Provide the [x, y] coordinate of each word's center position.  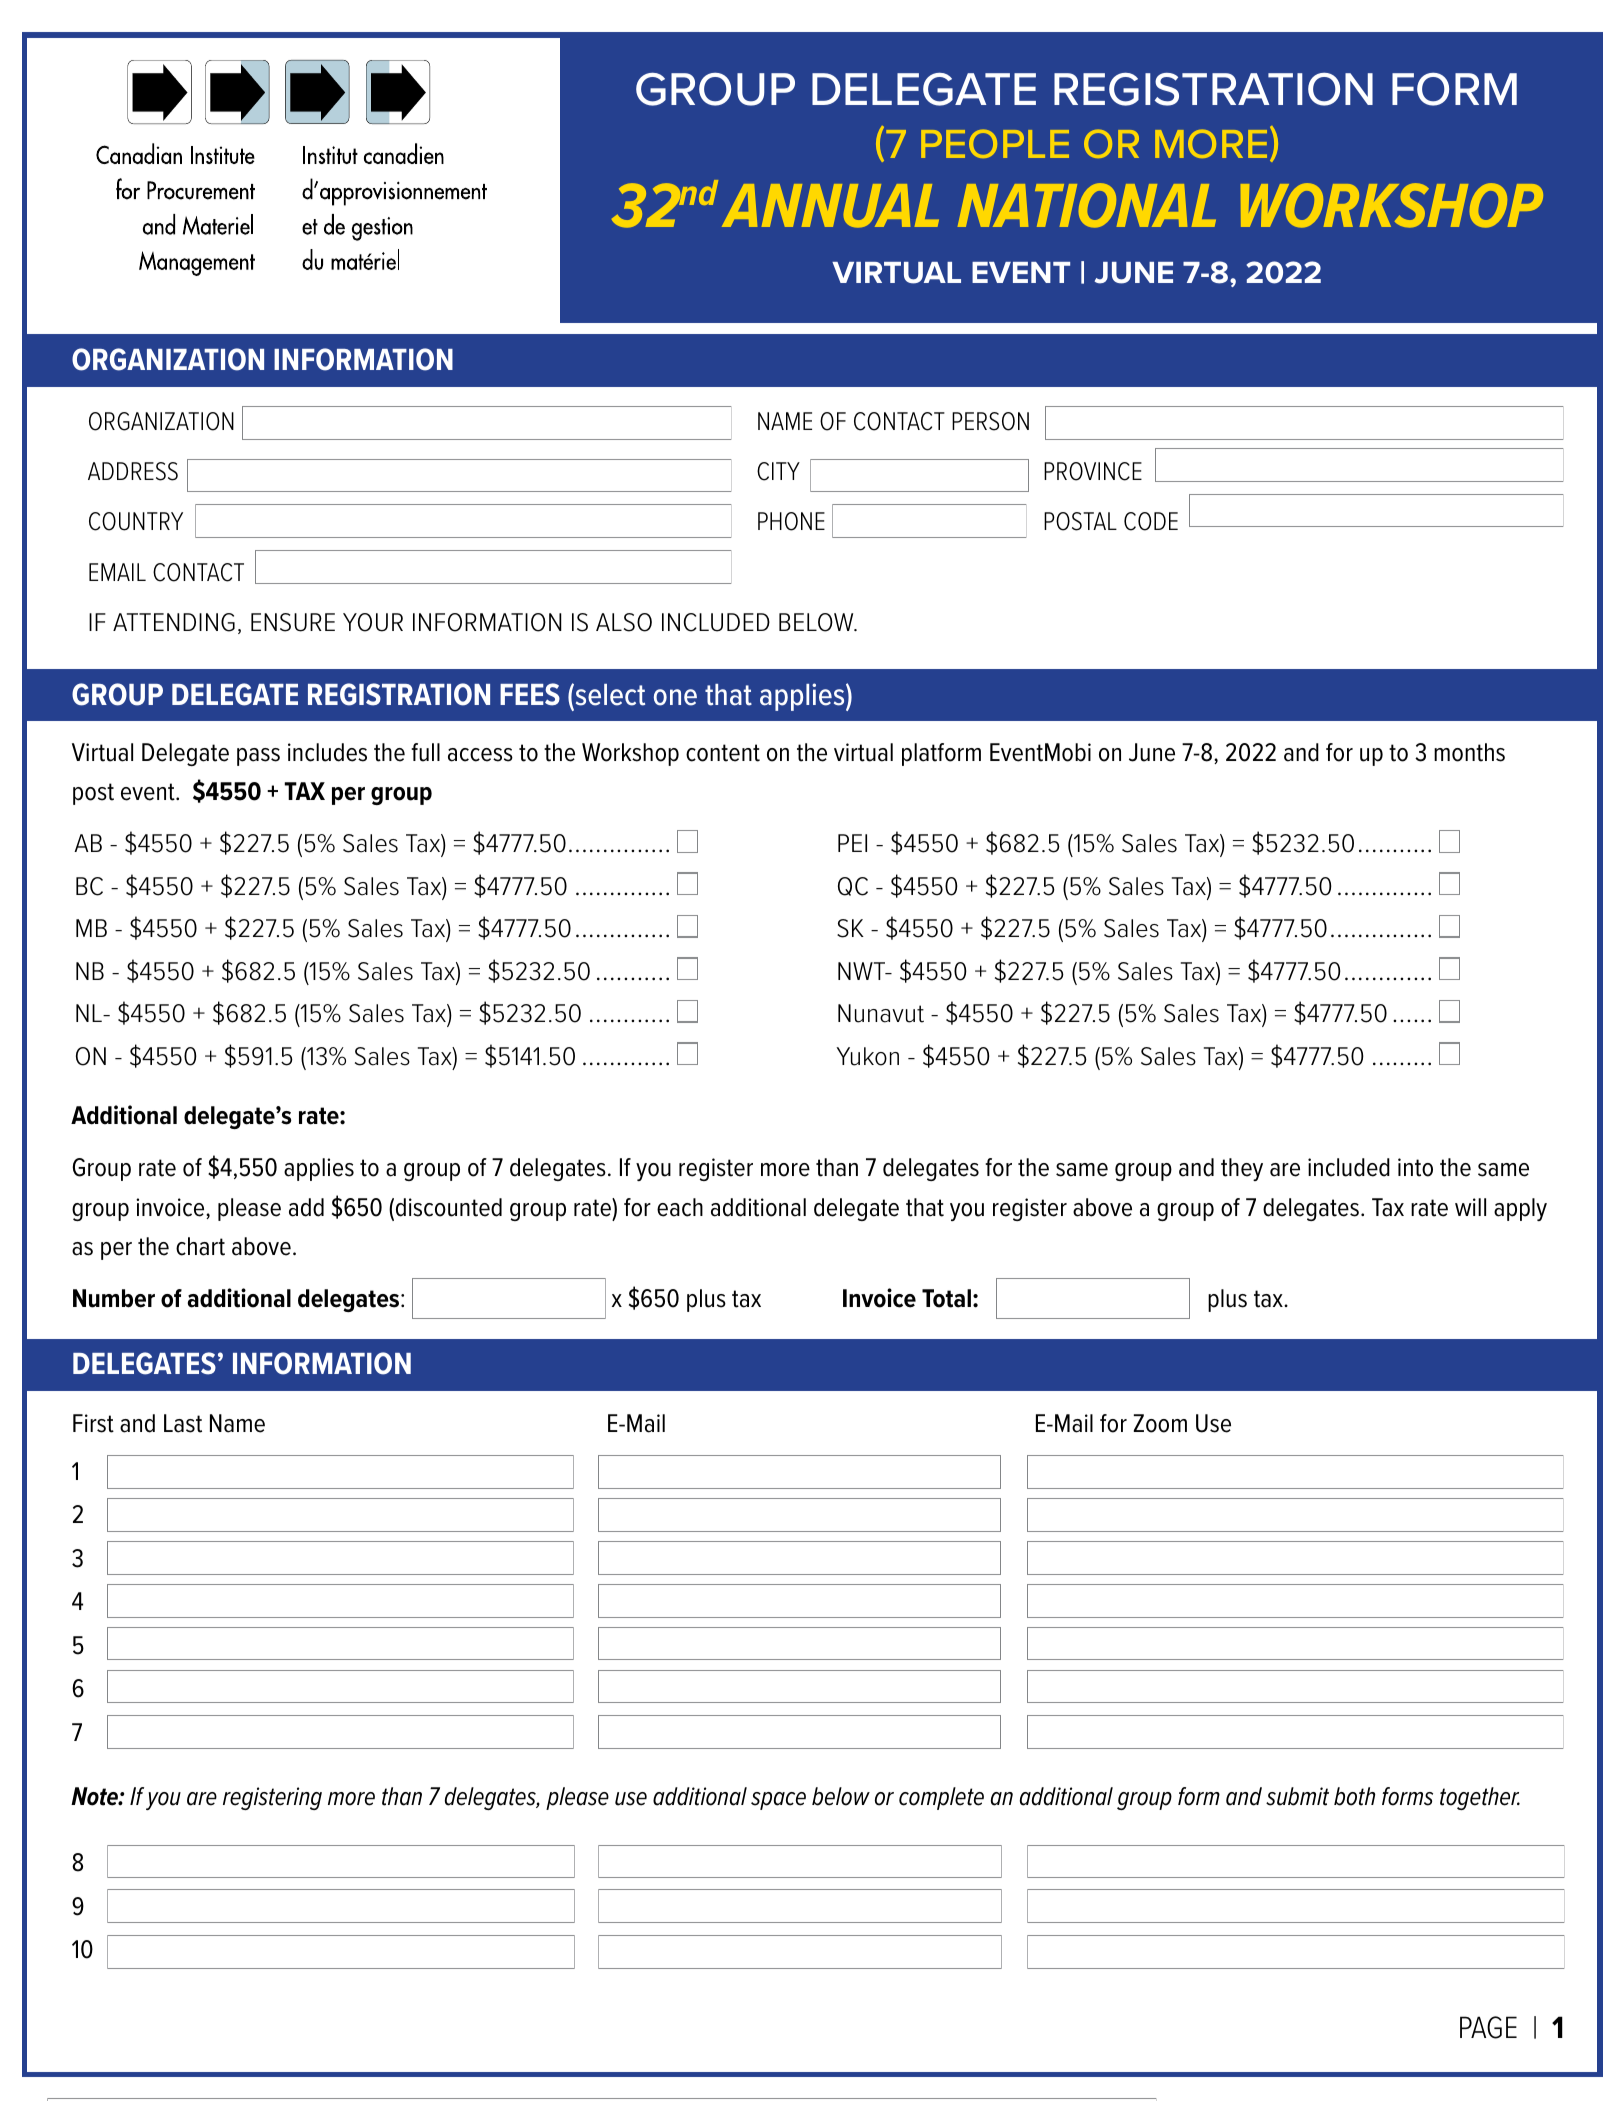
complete [941, 1798]
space [778, 1801]
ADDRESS [133, 471]
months [1469, 752]
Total [946, 1298]
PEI [852, 843]
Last [183, 1423]
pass [258, 757]
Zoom [1160, 1423]
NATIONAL [1087, 205]
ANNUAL [830, 206]
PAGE [1488, 2027]
